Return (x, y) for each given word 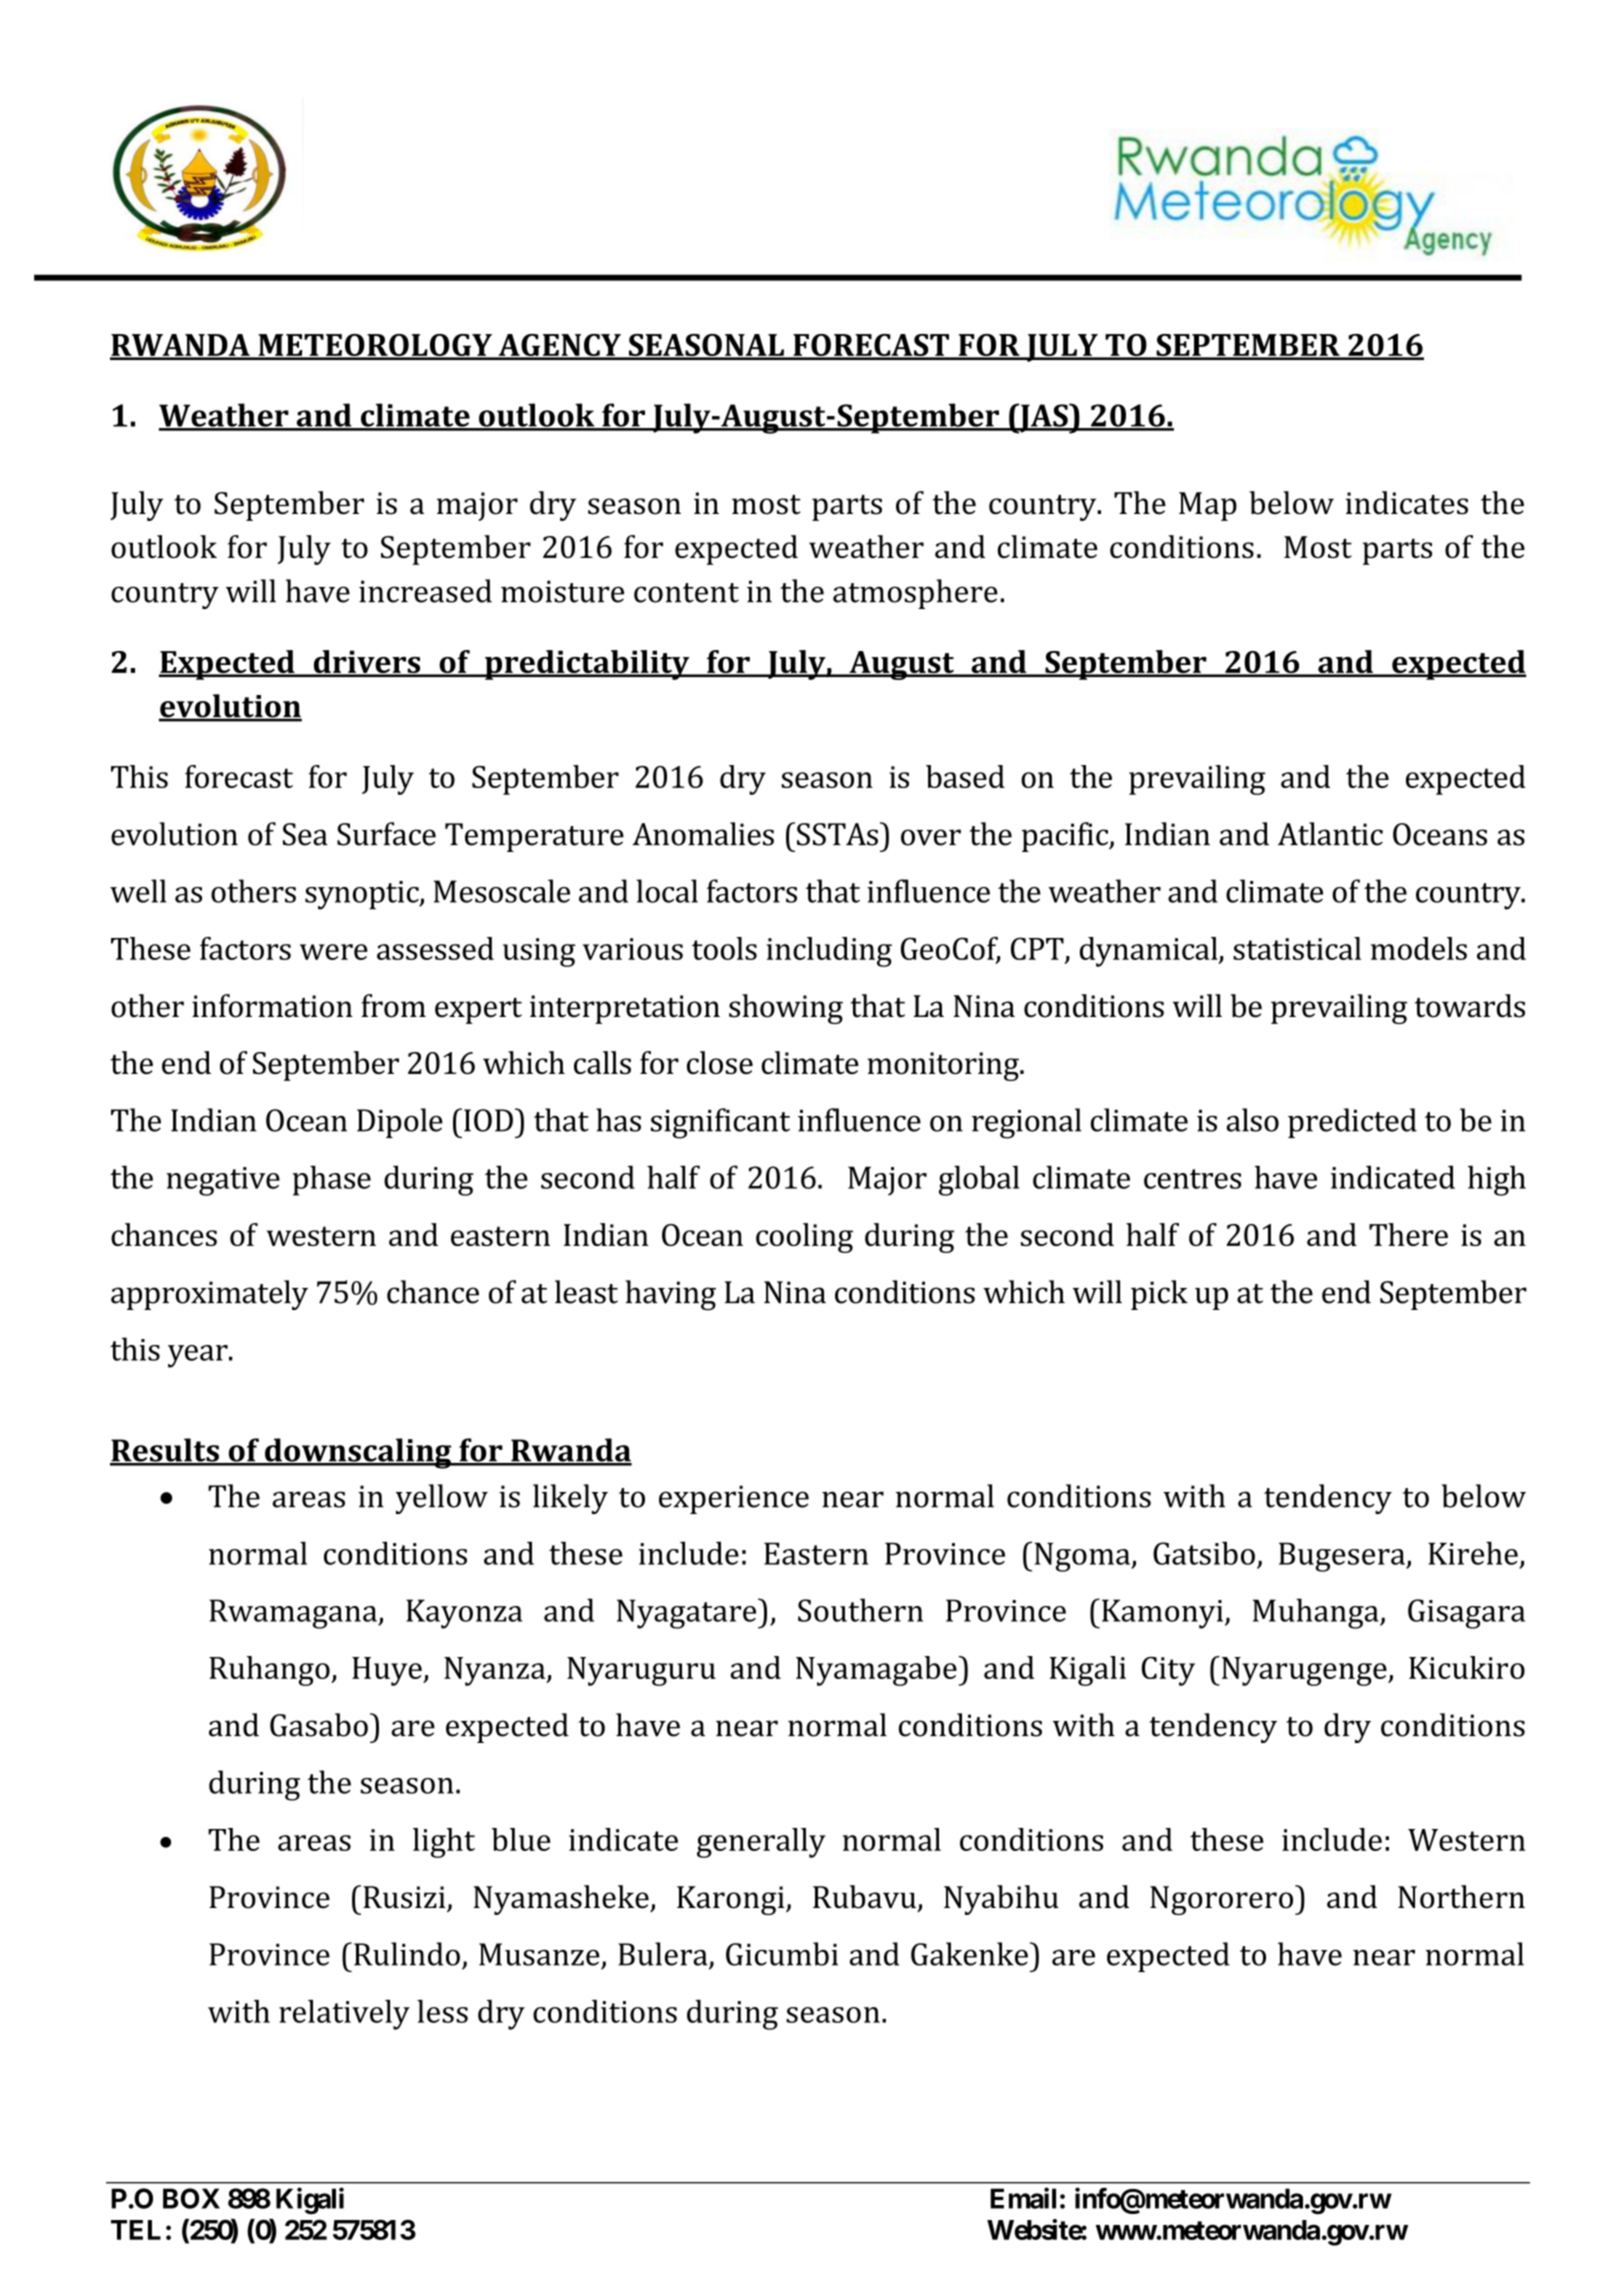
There (1408, 1234)
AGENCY (559, 346)
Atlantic (1330, 834)
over (931, 837)
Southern (860, 1610)
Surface (386, 834)
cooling (804, 1238)
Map (1208, 506)
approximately (209, 1295)
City (1168, 1671)
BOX (191, 2198)
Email (1023, 2198)
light (444, 1843)
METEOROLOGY (375, 346)
